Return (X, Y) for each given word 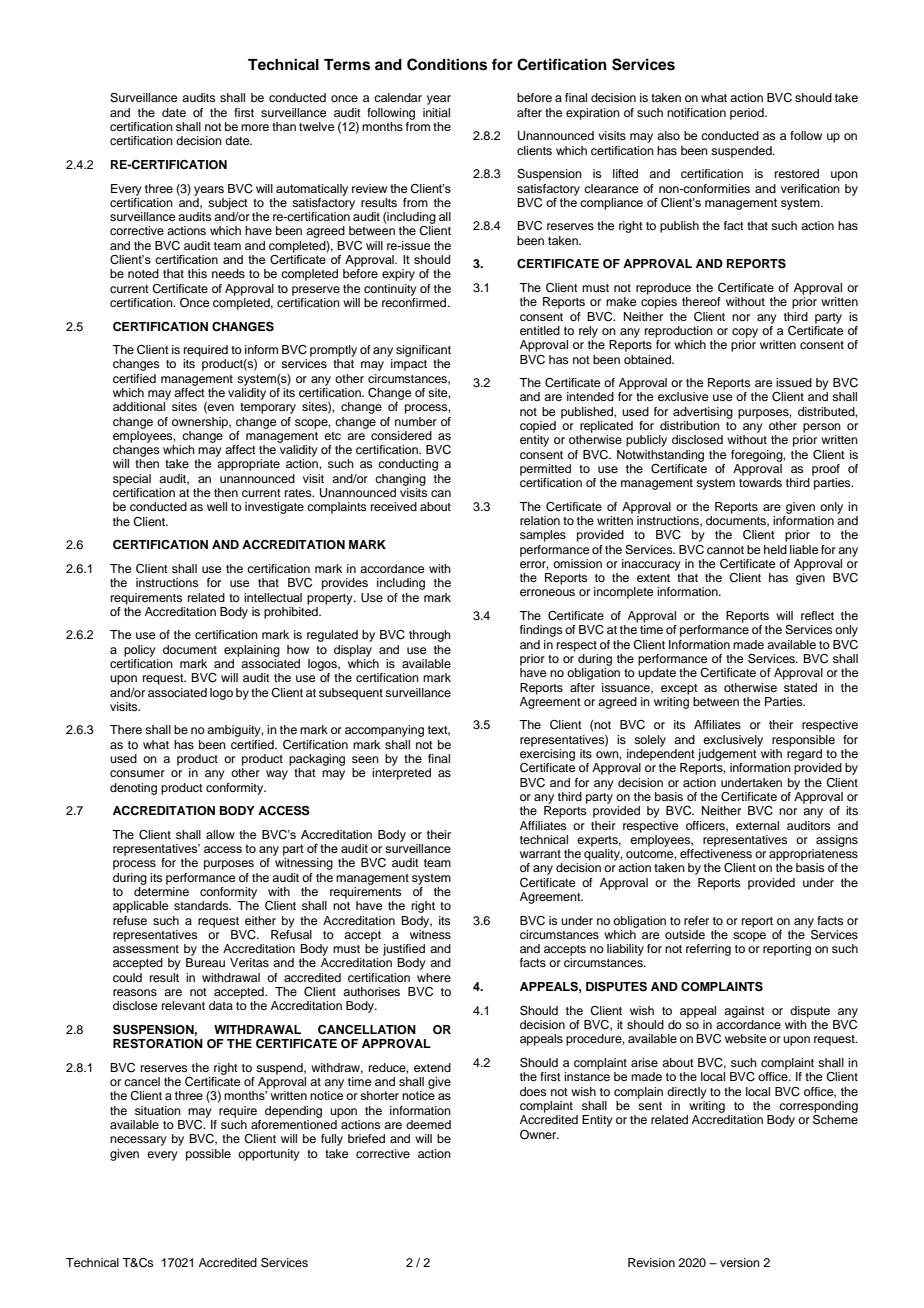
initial (436, 112)
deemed (428, 1124)
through (430, 636)
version (740, 1262)
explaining (252, 651)
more (255, 127)
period (748, 114)
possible (208, 1155)
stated (800, 687)
